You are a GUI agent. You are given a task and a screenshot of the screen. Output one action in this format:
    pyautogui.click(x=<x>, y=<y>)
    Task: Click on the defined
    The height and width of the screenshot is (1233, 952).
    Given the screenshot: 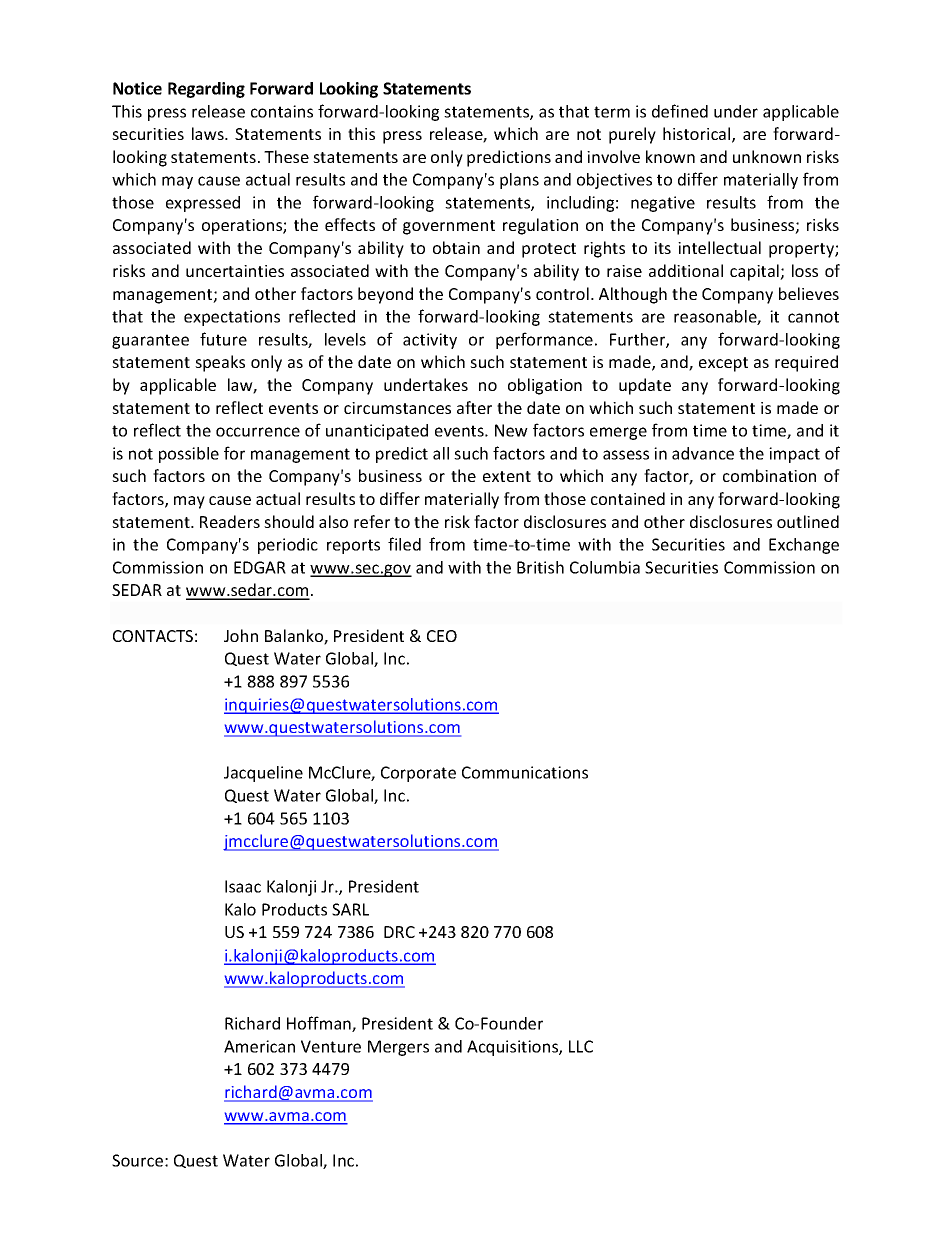 What is the action you would take?
    pyautogui.click(x=680, y=111)
